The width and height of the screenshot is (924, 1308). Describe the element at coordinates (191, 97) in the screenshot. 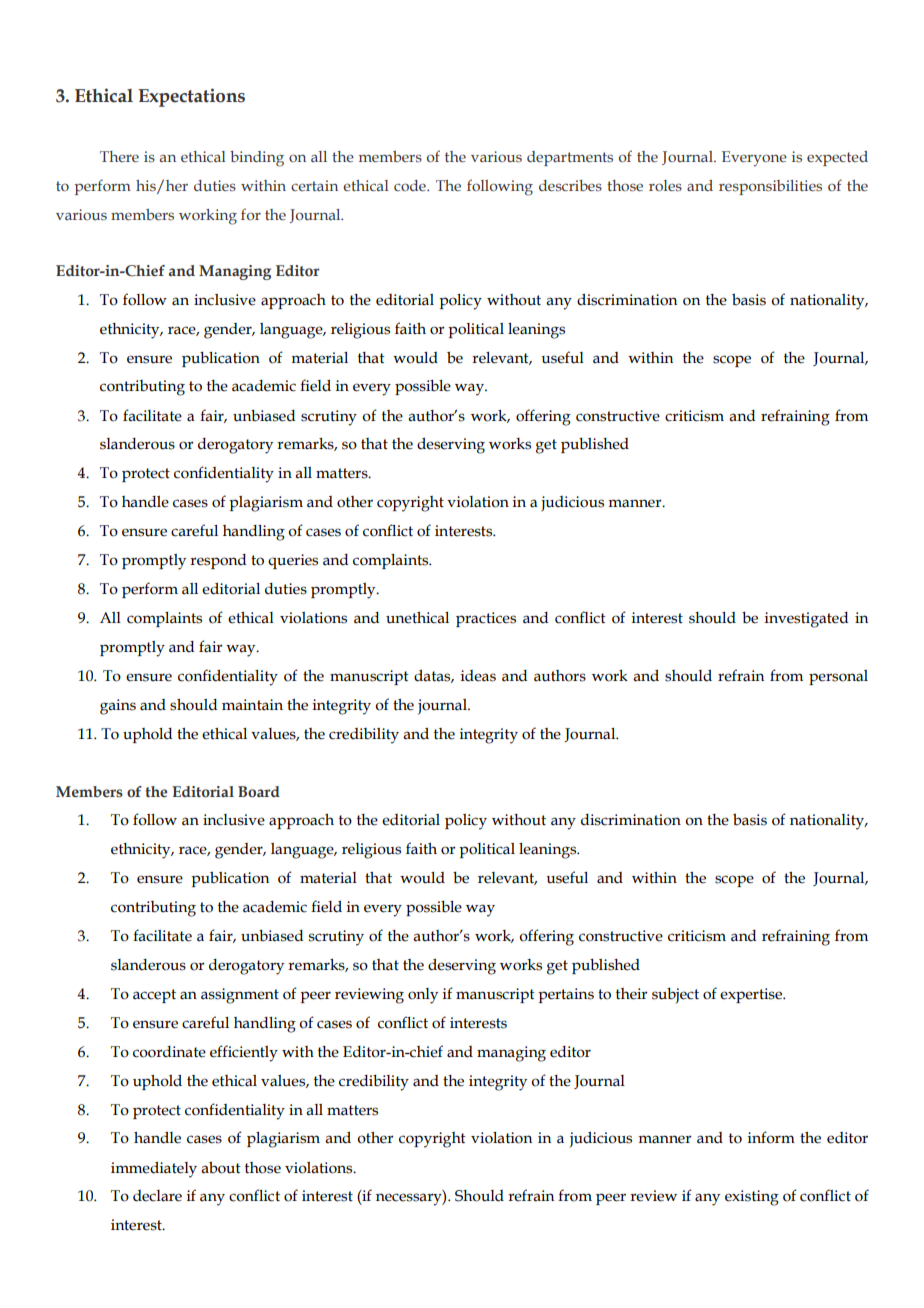

I see `Expectations` at that location.
